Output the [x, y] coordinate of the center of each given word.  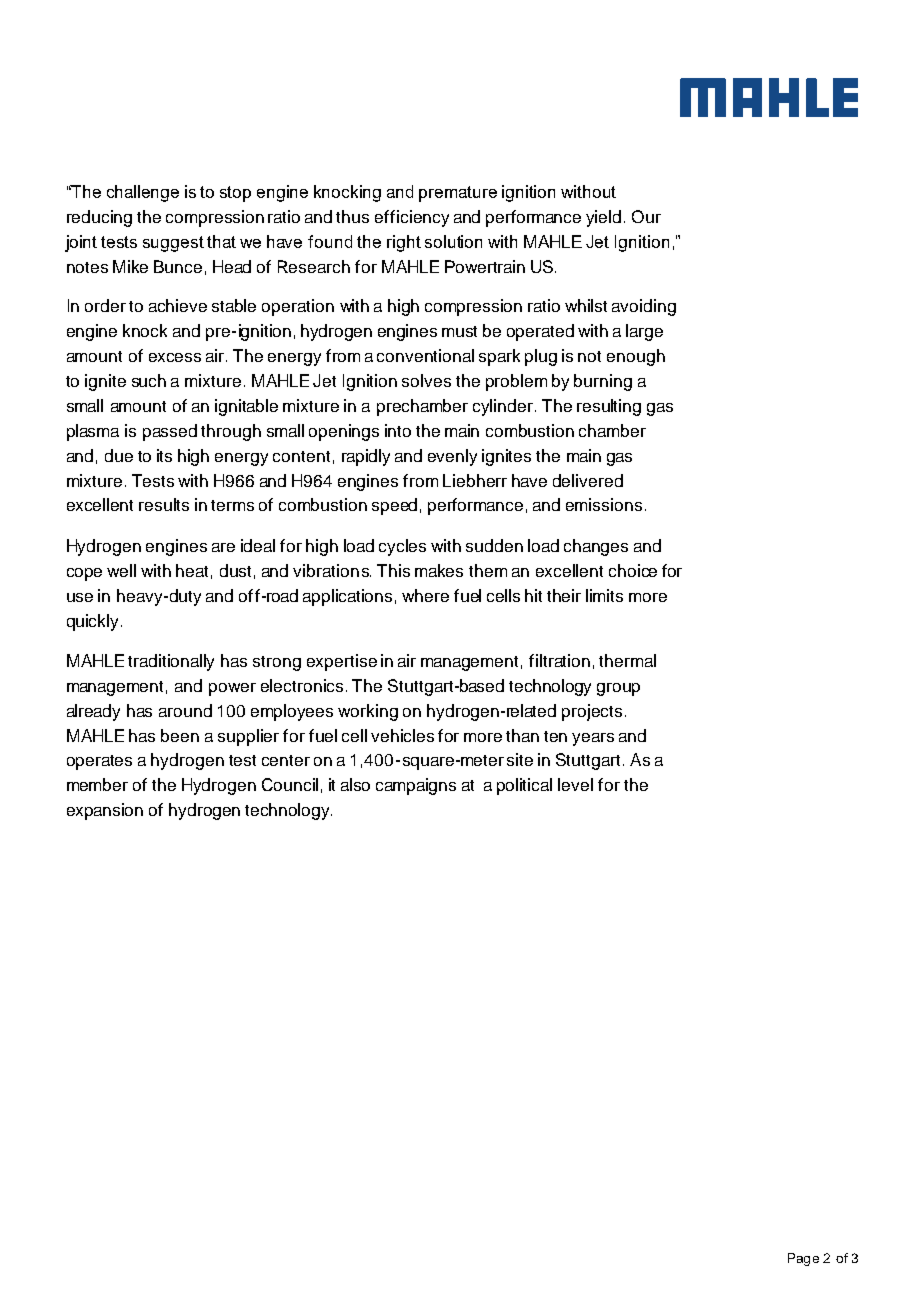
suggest [173, 244]
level [575, 784]
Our [646, 216]
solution [453, 241]
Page [803, 1259]
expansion [105, 811]
